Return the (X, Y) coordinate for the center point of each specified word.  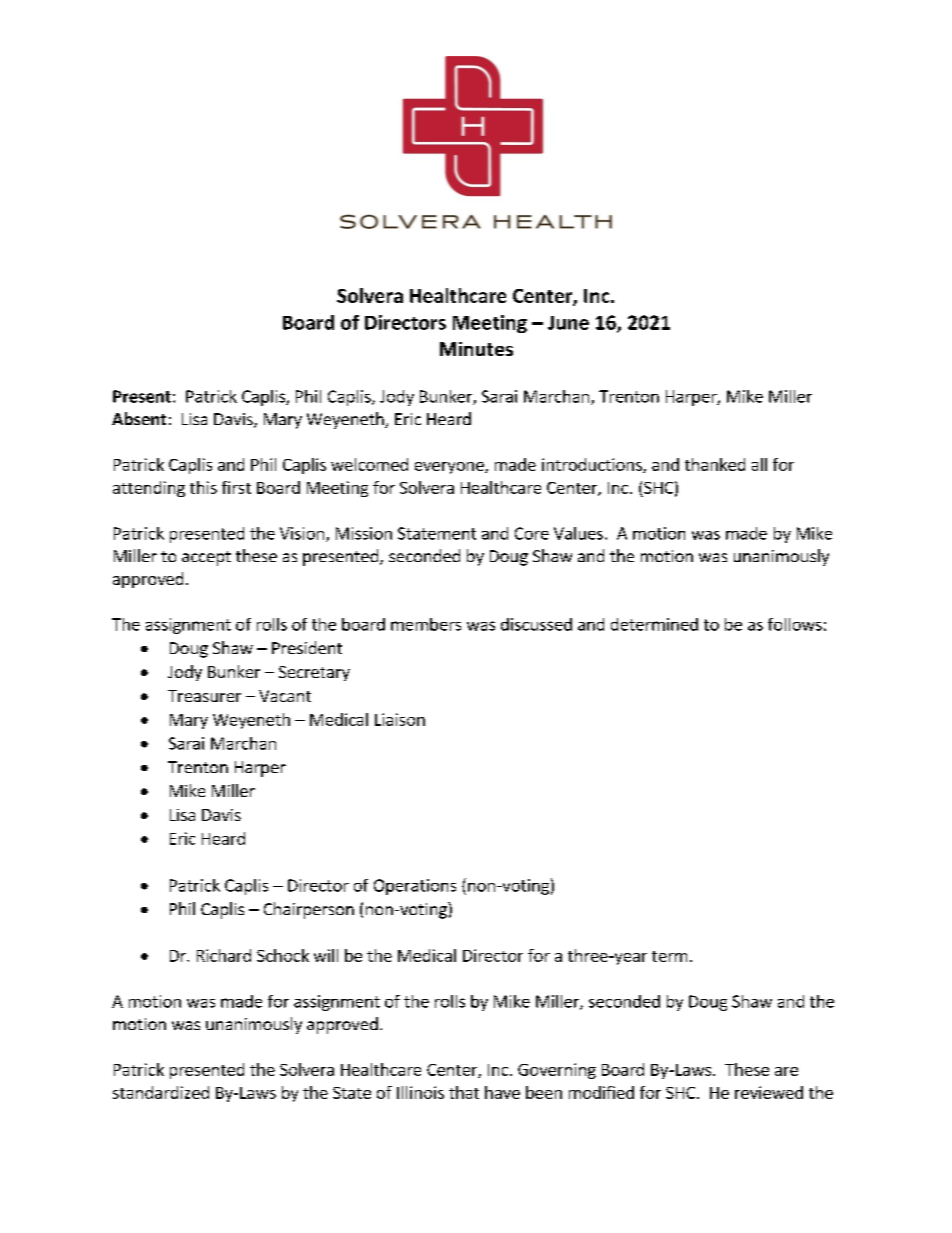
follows (795, 624)
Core (532, 533)
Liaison (400, 719)
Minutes (476, 349)
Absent (139, 418)
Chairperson (309, 910)
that (464, 1092)
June (568, 323)
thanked (715, 464)
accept (206, 558)
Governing (557, 1071)
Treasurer (204, 696)
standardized (161, 1092)
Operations (415, 887)
